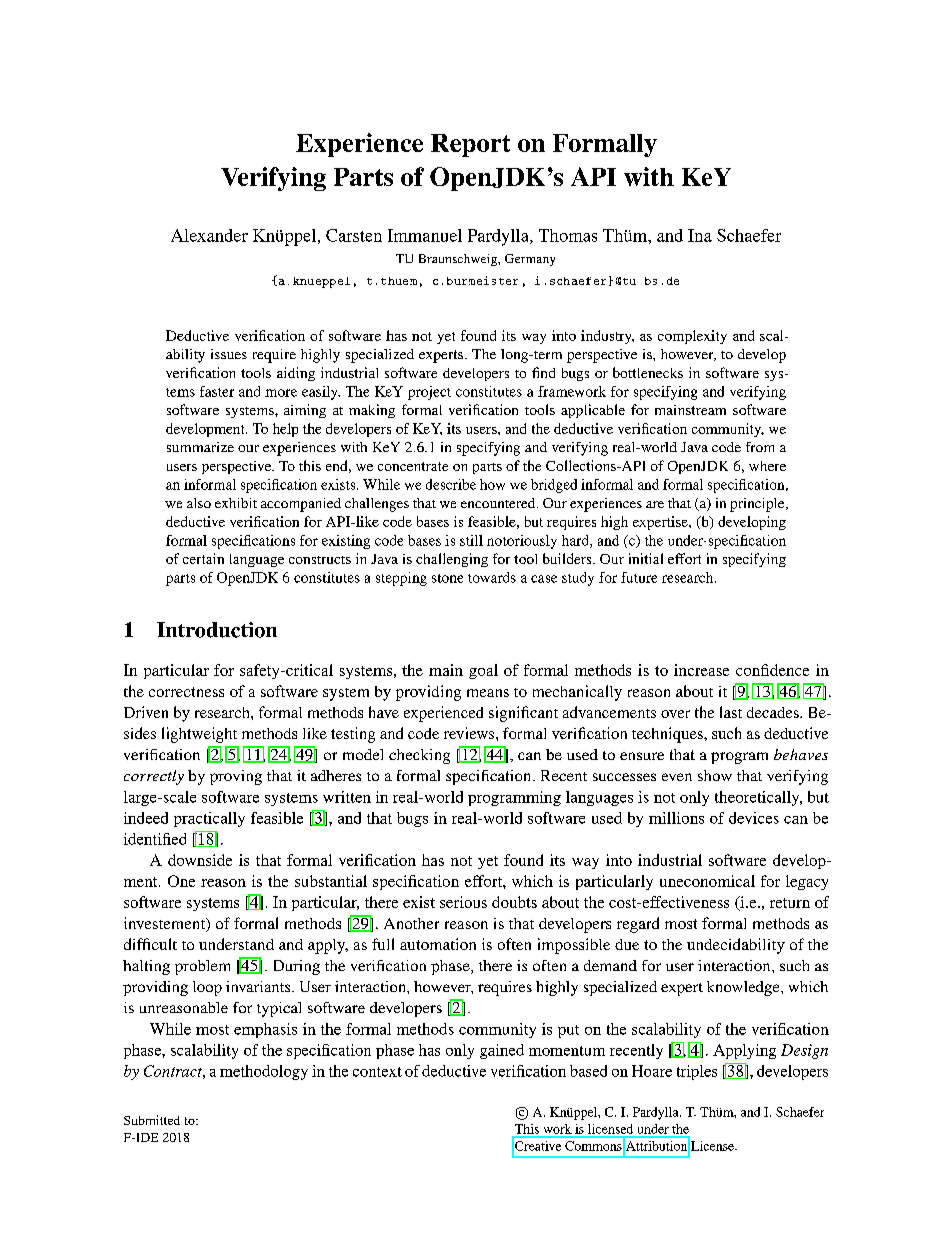 The height and width of the image is (1233, 952). I want to click on triples, so click(697, 1072).
